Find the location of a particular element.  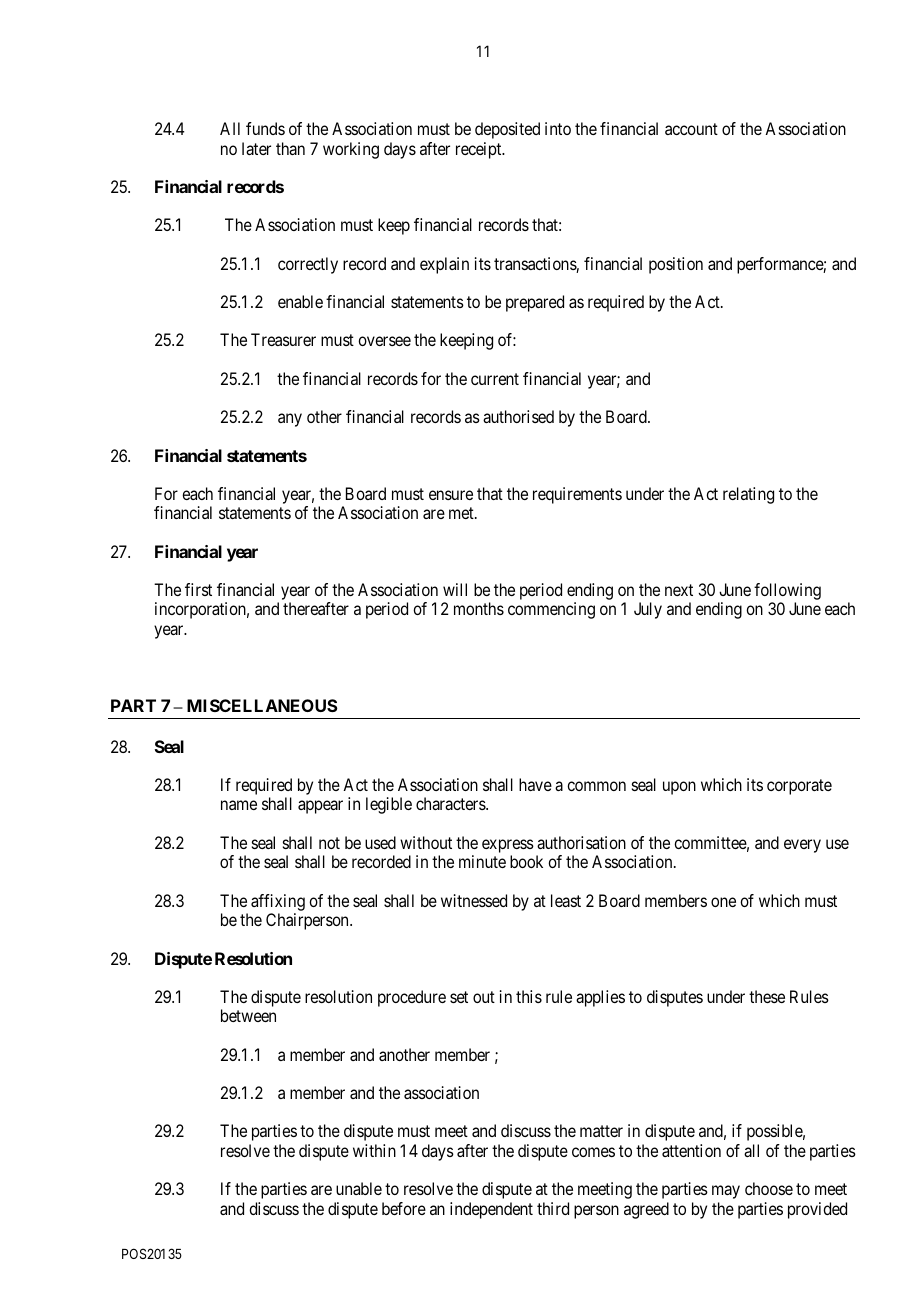

receipt is located at coordinates (480, 150).
